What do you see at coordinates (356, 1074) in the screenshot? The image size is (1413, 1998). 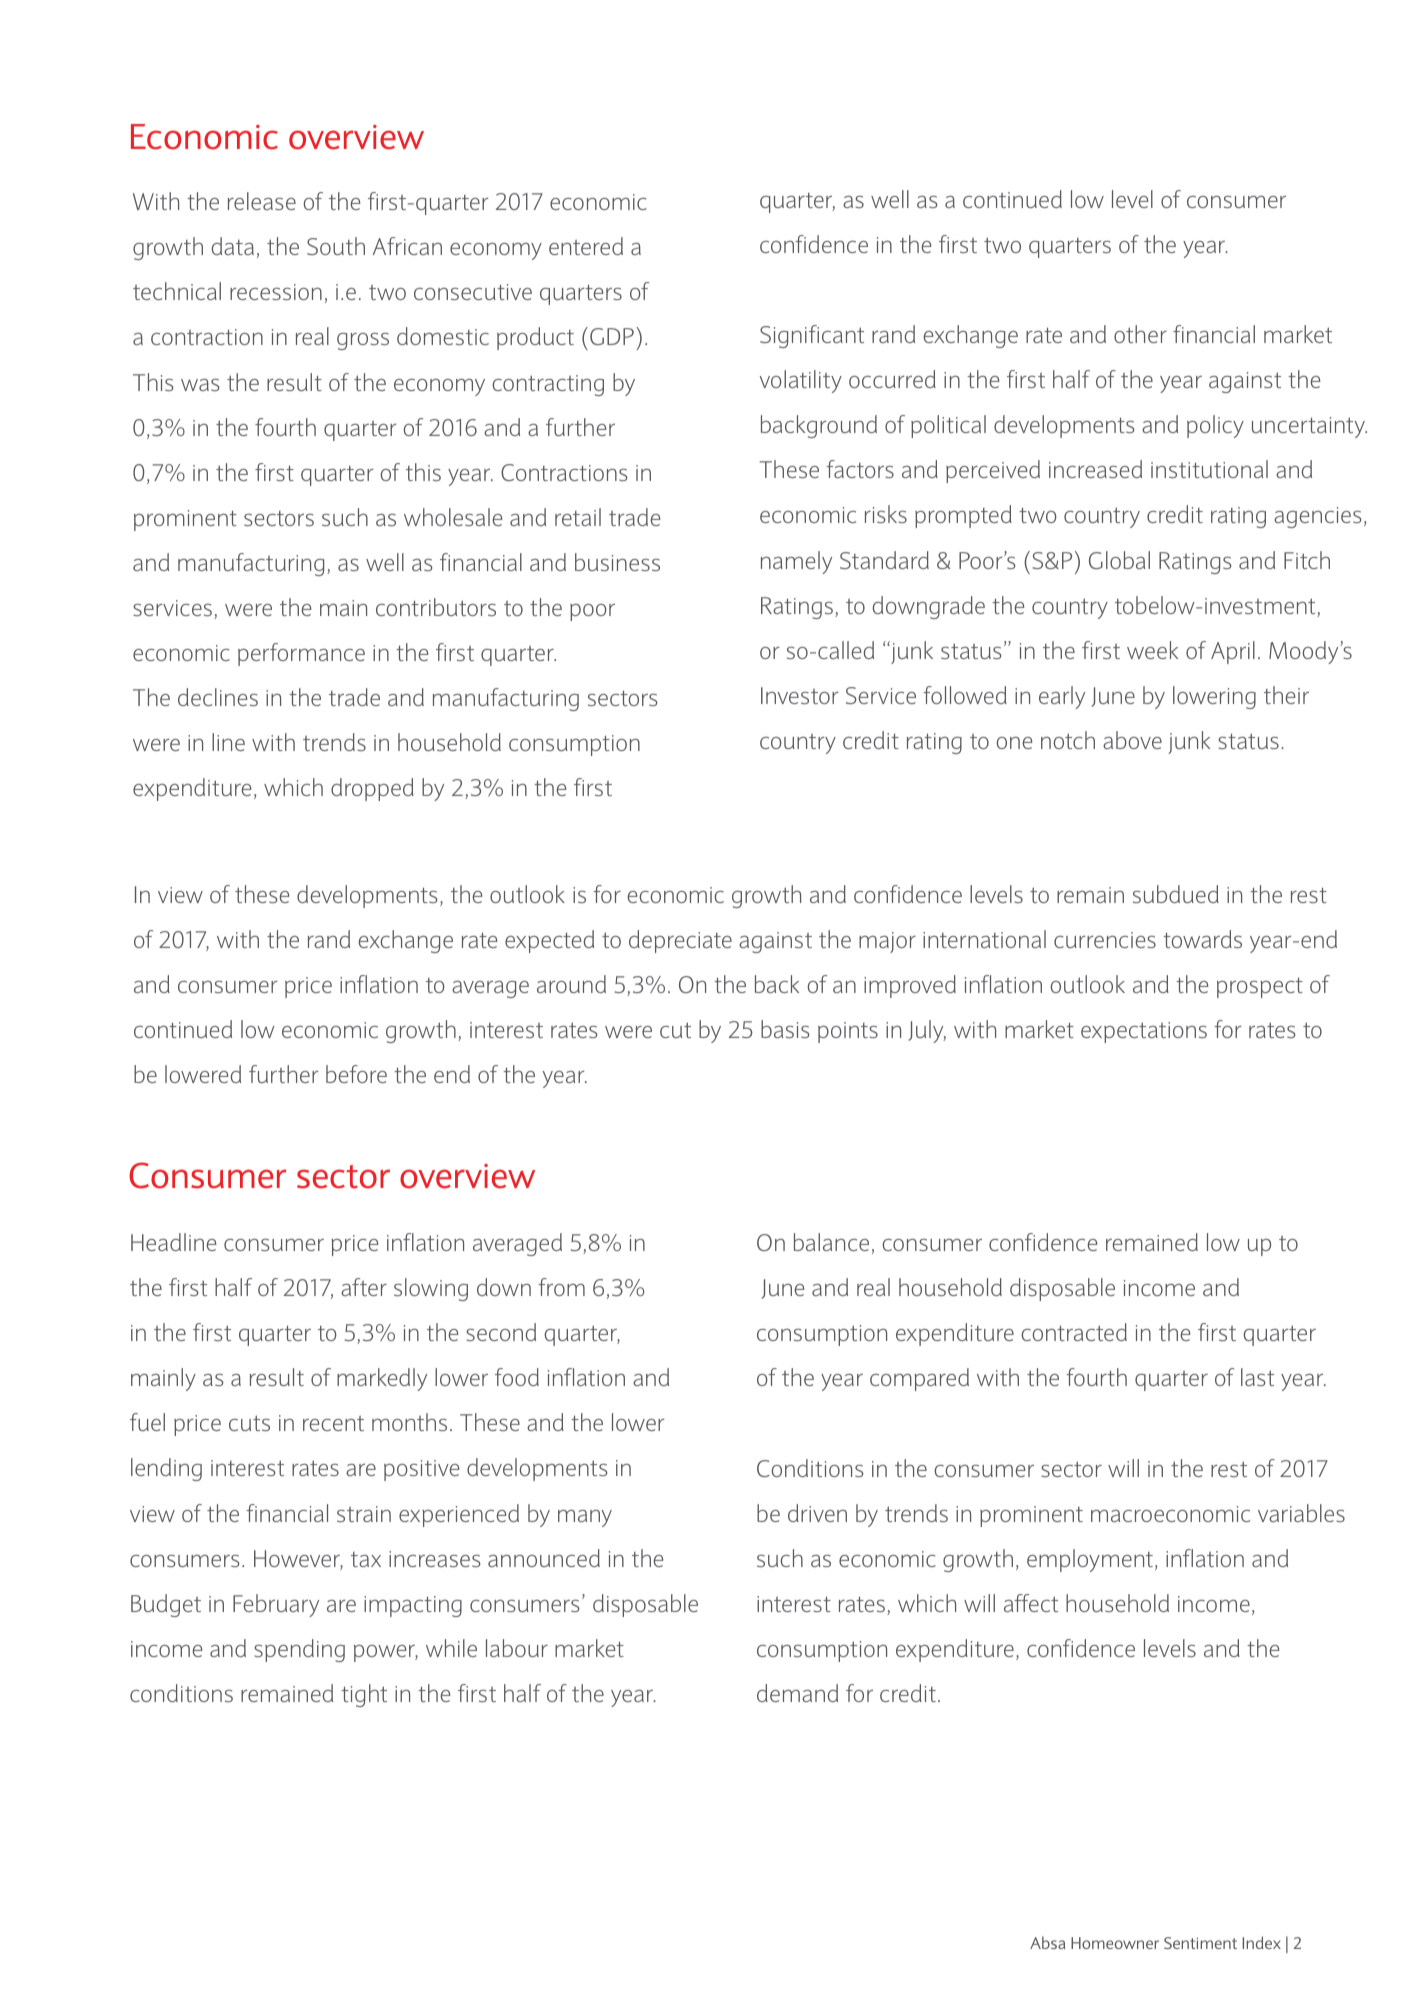 I see `before` at bounding box center [356, 1074].
